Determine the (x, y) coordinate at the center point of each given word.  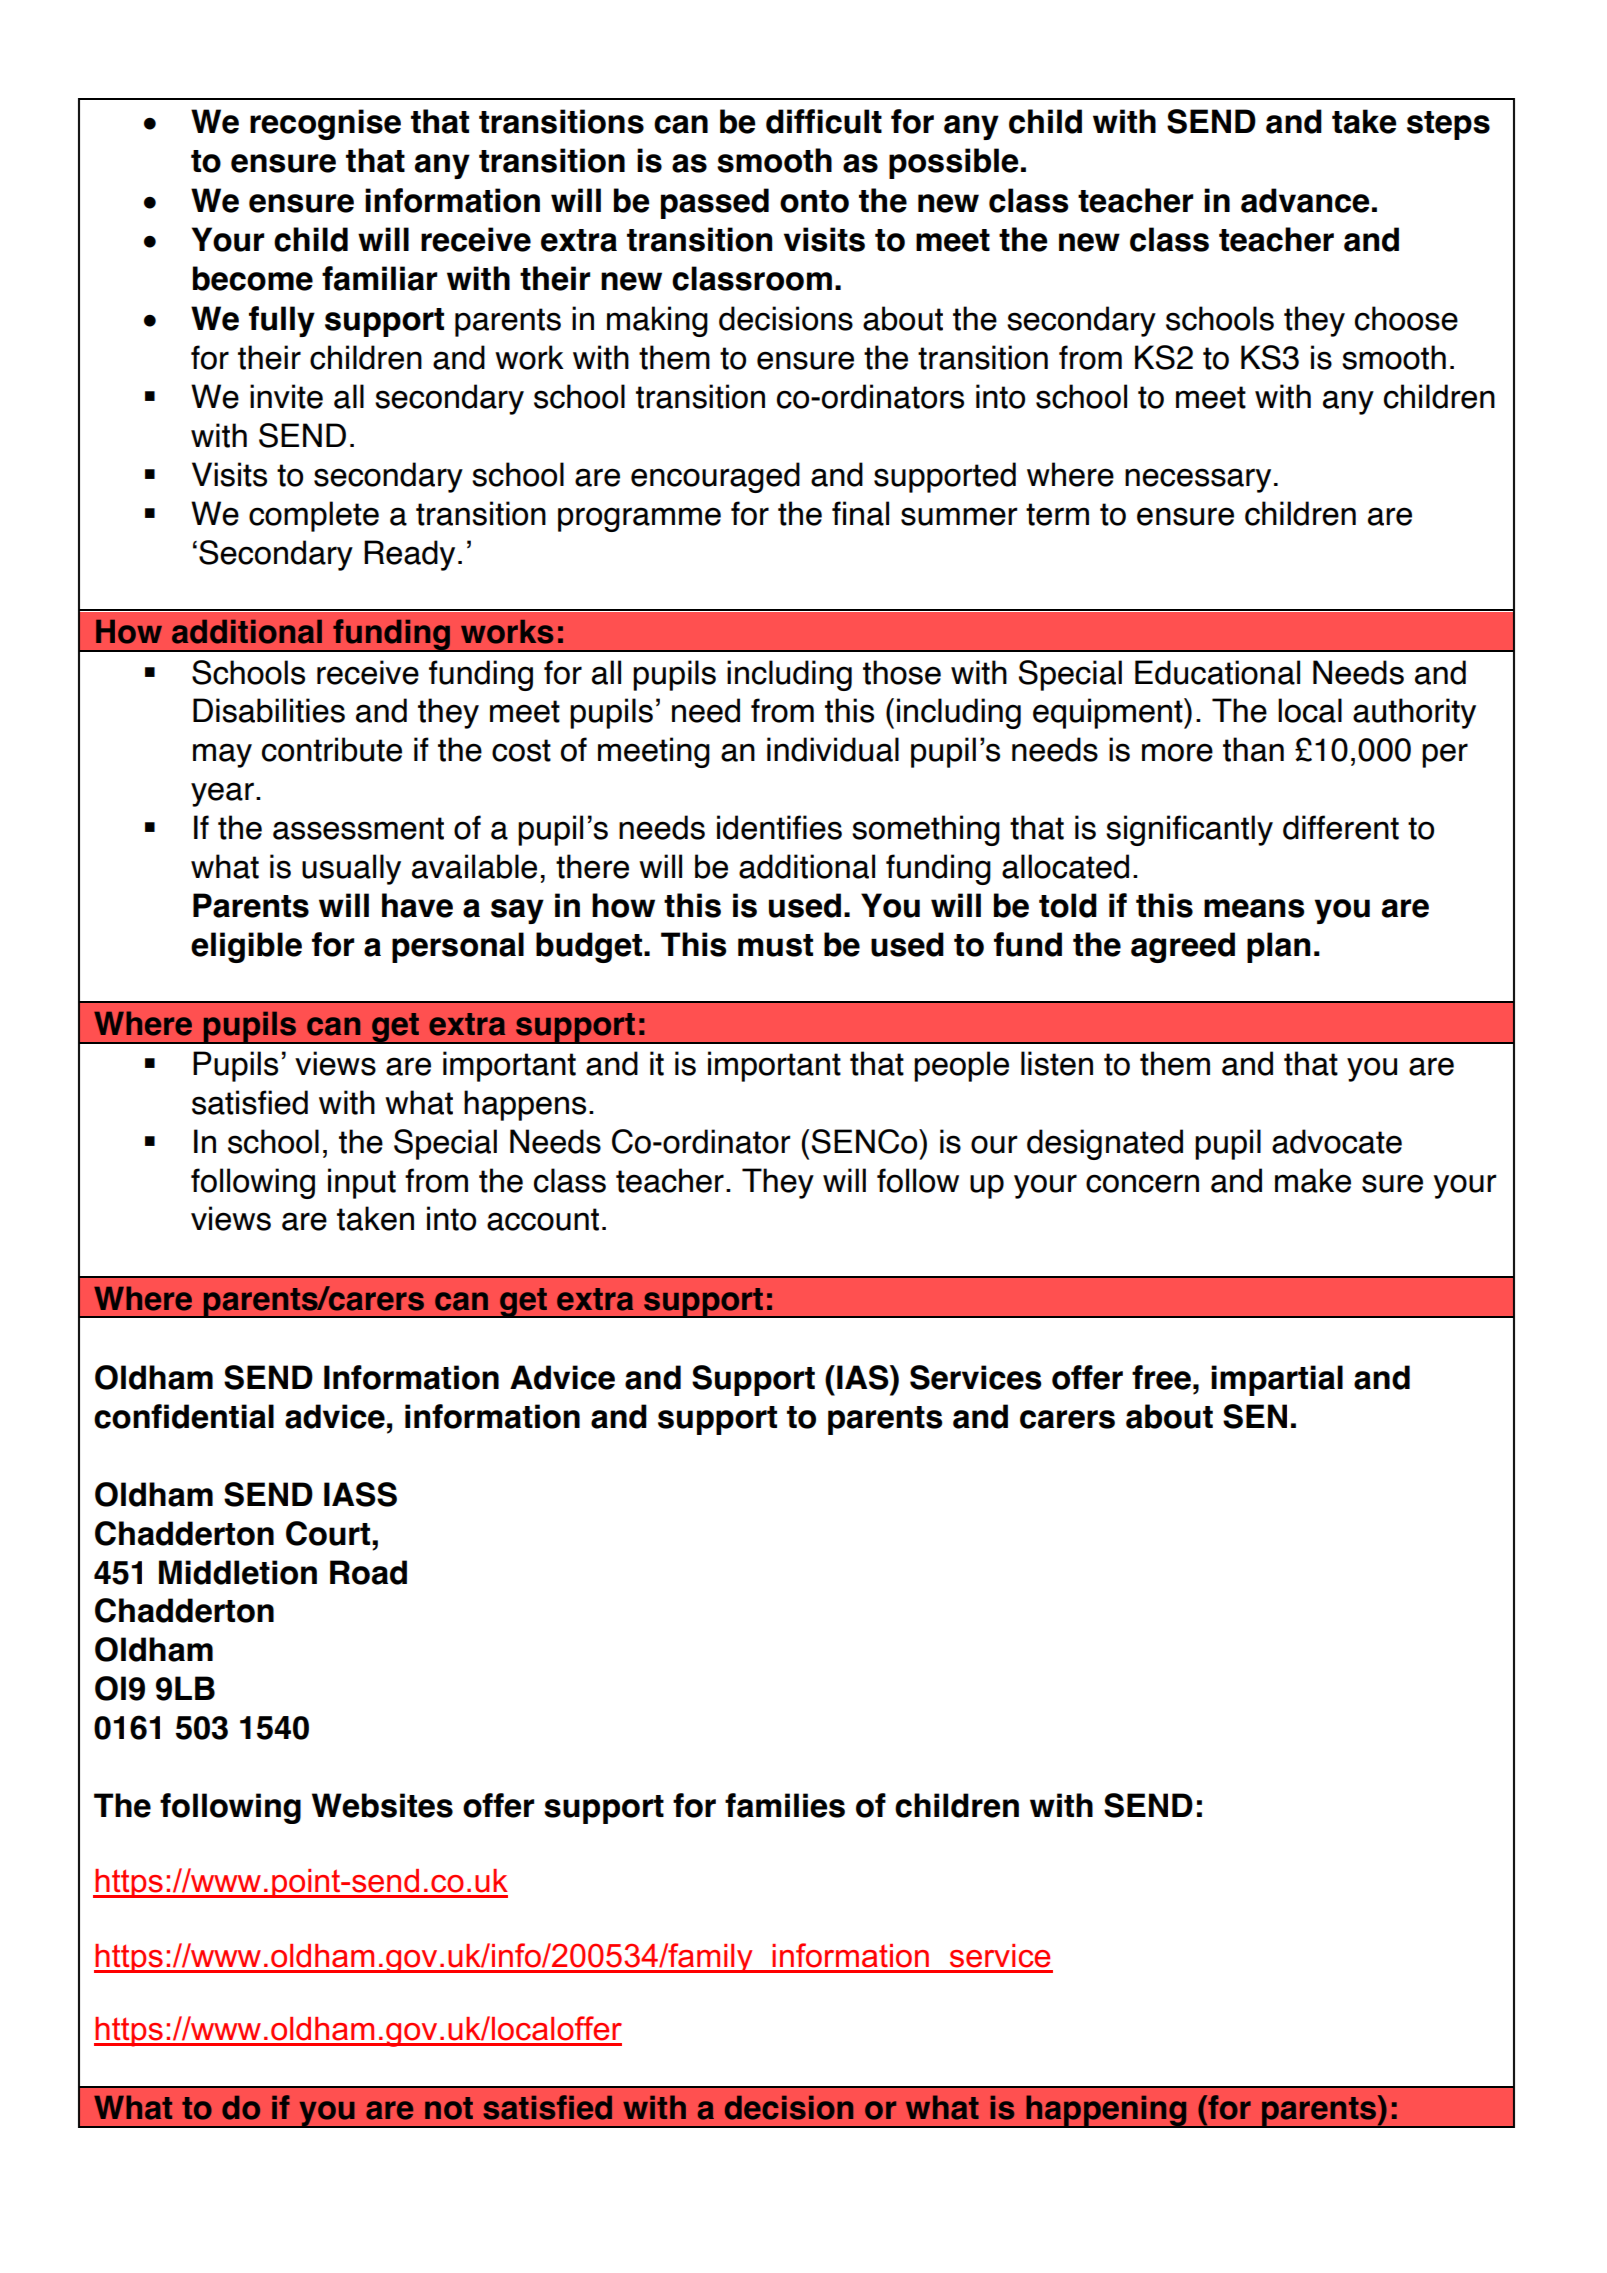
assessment (358, 828)
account (543, 1219)
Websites (382, 1805)
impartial (1277, 1380)
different (1341, 827)
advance (1305, 200)
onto (814, 201)
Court (329, 1533)
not (449, 2108)
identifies (779, 827)
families (785, 1805)
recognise (325, 124)
